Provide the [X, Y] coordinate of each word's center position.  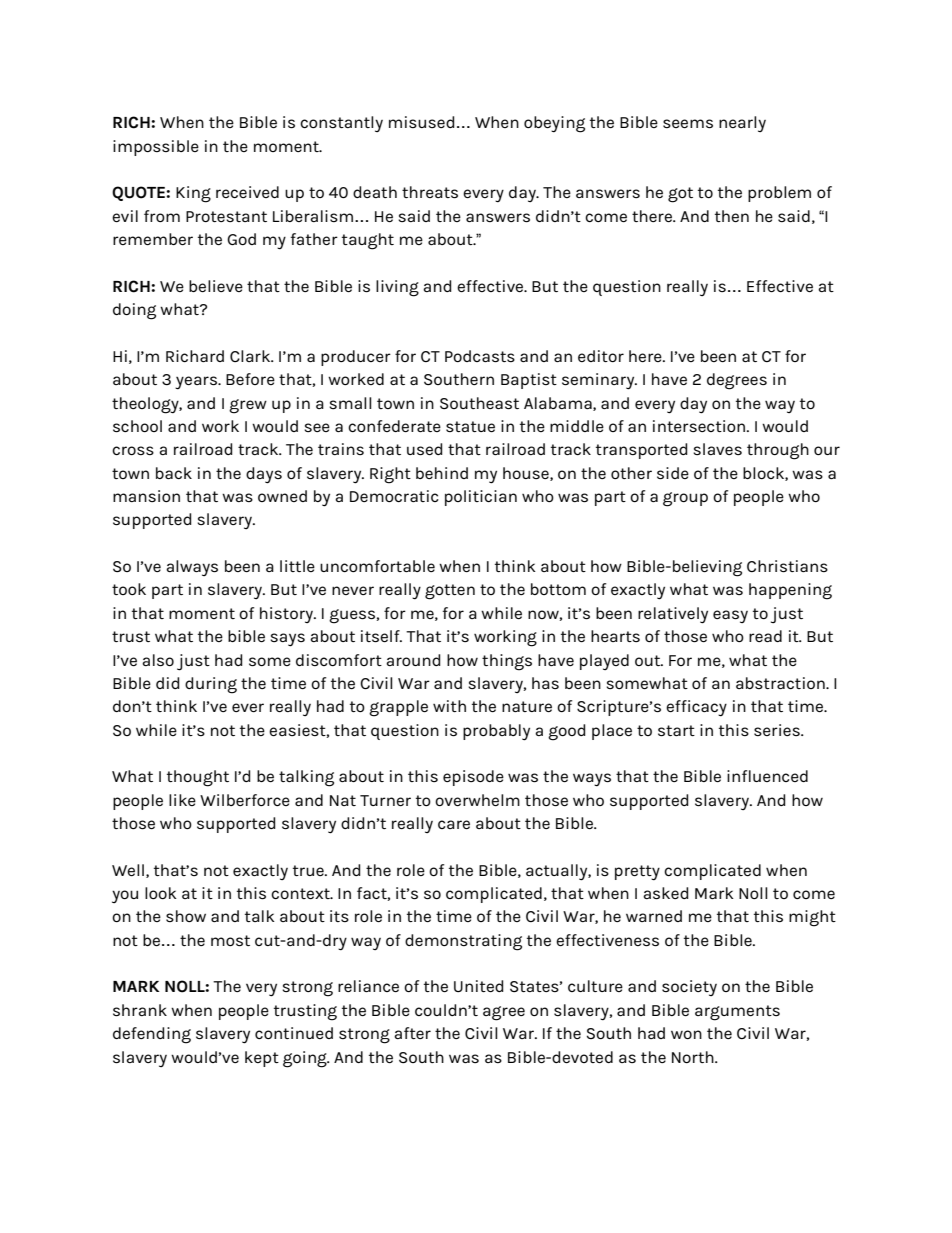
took [129, 589]
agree [504, 1013]
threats [430, 192]
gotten [450, 592]
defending [152, 1035]
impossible [156, 148]
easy [730, 616]
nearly [742, 124]
